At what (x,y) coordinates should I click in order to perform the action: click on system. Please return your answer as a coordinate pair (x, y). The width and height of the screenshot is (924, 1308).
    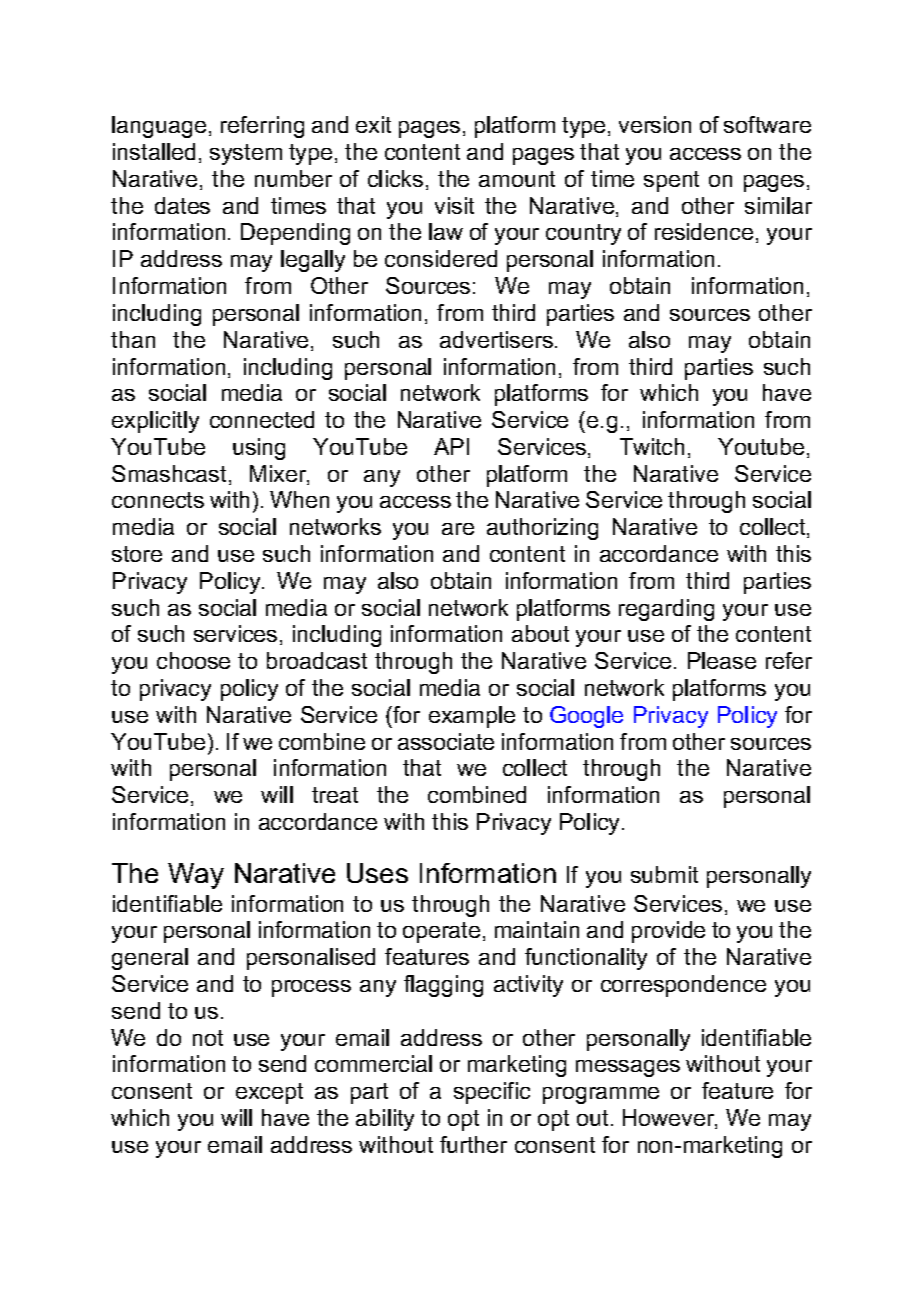
    Looking at the image, I should click on (246, 154).
